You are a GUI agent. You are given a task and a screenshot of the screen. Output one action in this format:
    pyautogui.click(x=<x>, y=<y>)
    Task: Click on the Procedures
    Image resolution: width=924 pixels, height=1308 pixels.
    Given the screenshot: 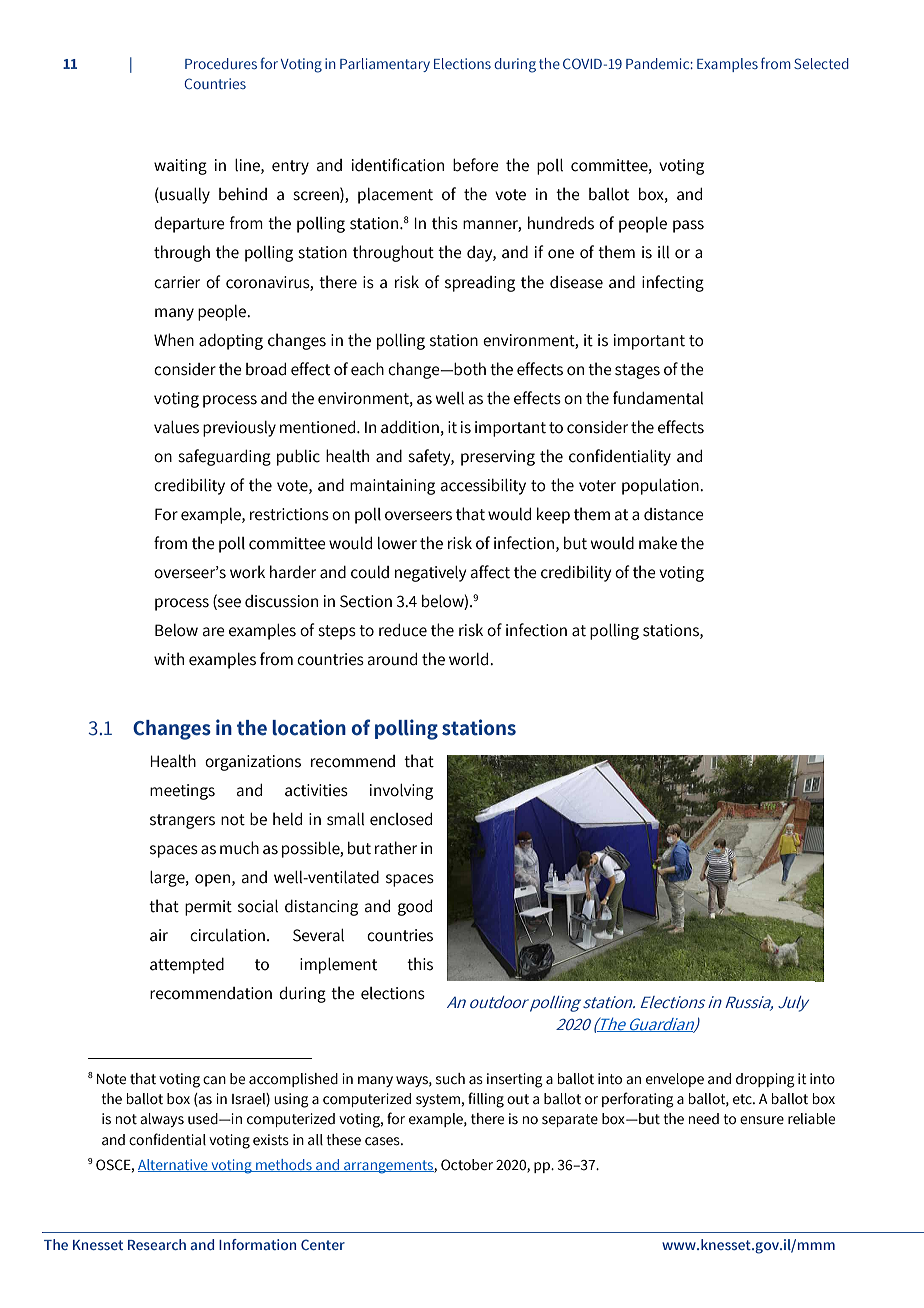 What is the action you would take?
    pyautogui.click(x=221, y=63)
